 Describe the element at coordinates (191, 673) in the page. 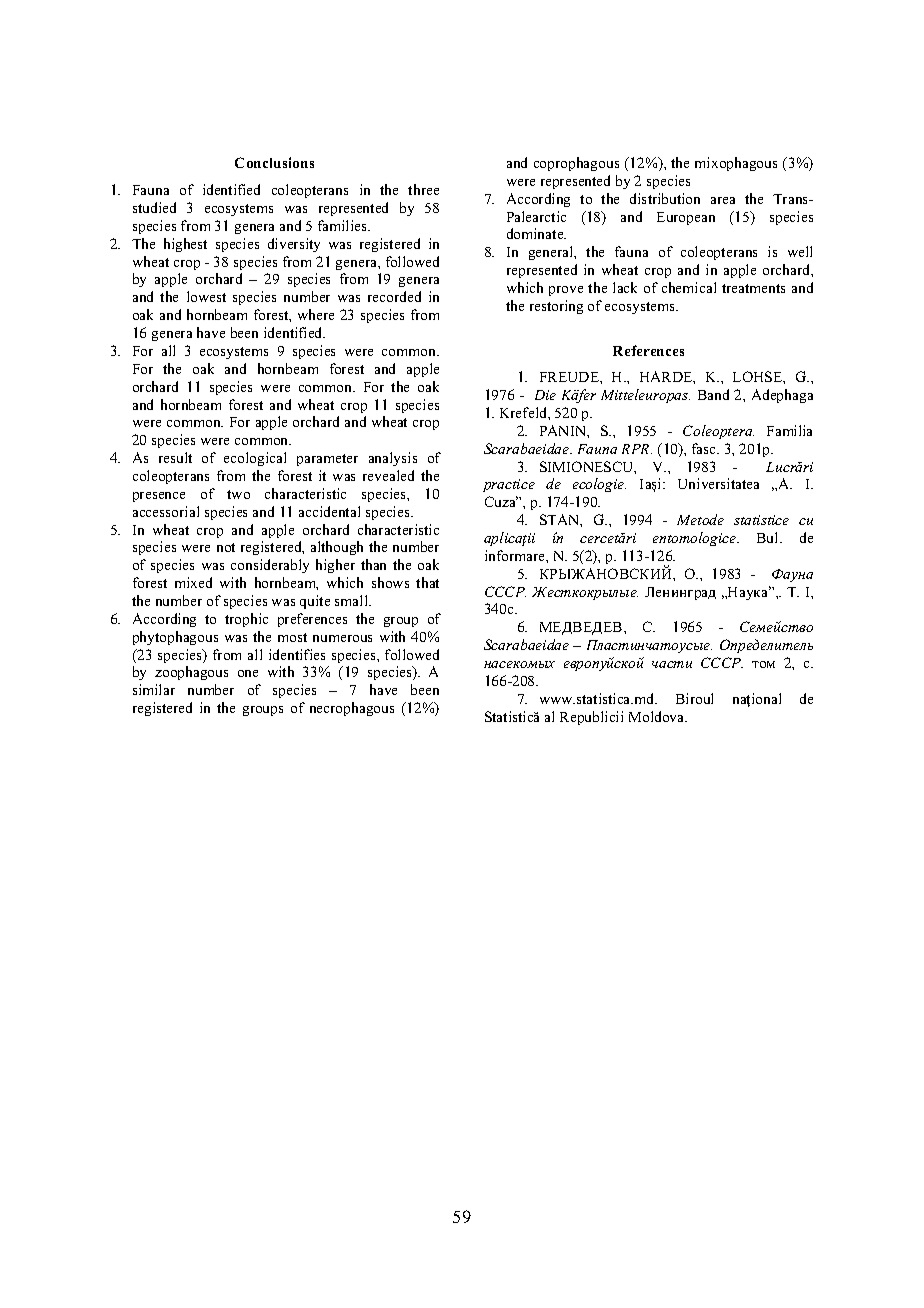

I see `zoophagous` at that location.
